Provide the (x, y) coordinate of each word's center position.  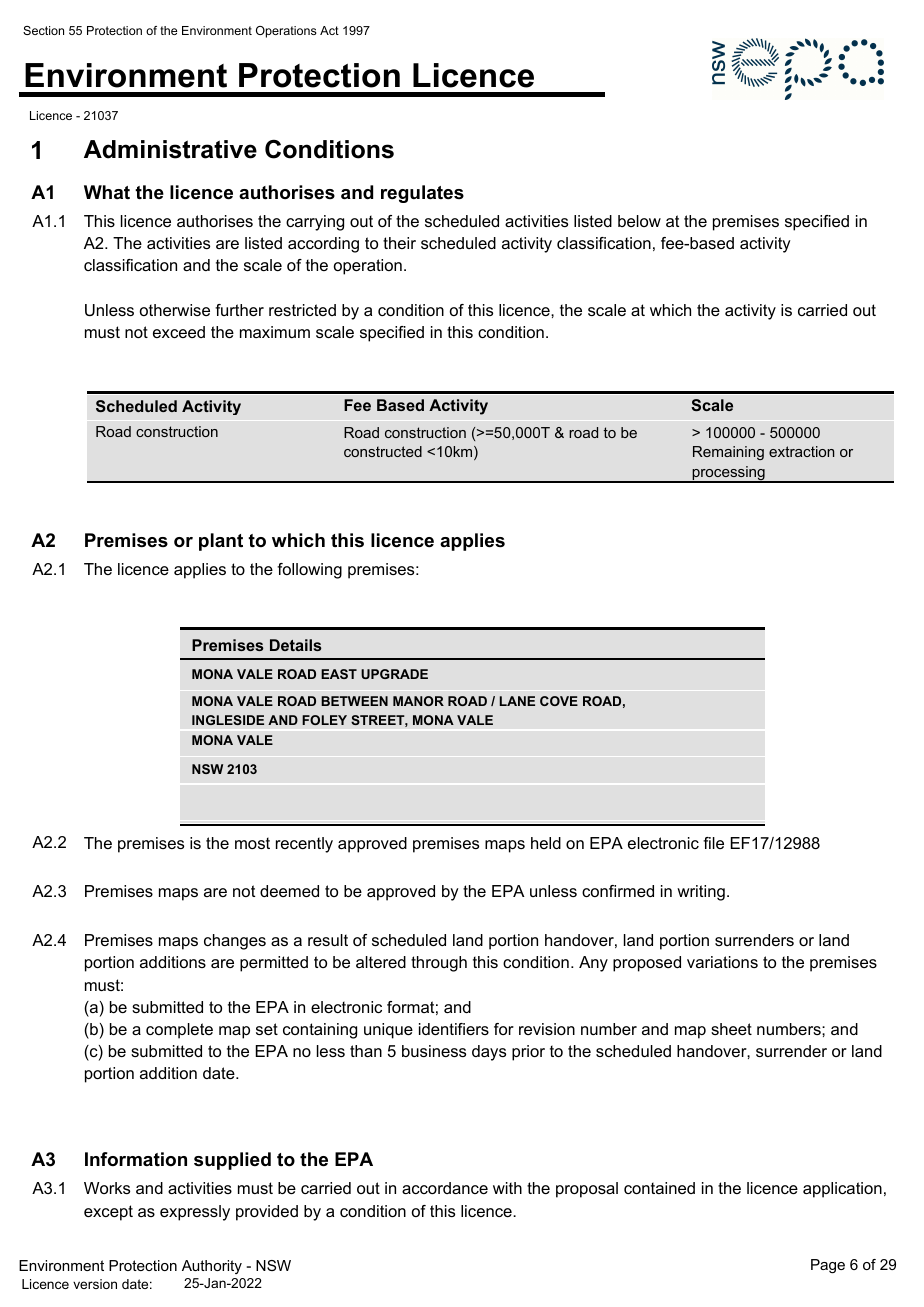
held (546, 843)
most (252, 843)
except (108, 1213)
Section (43, 30)
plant (221, 542)
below (639, 221)
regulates (422, 194)
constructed (383, 451)
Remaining (728, 453)
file (713, 843)
